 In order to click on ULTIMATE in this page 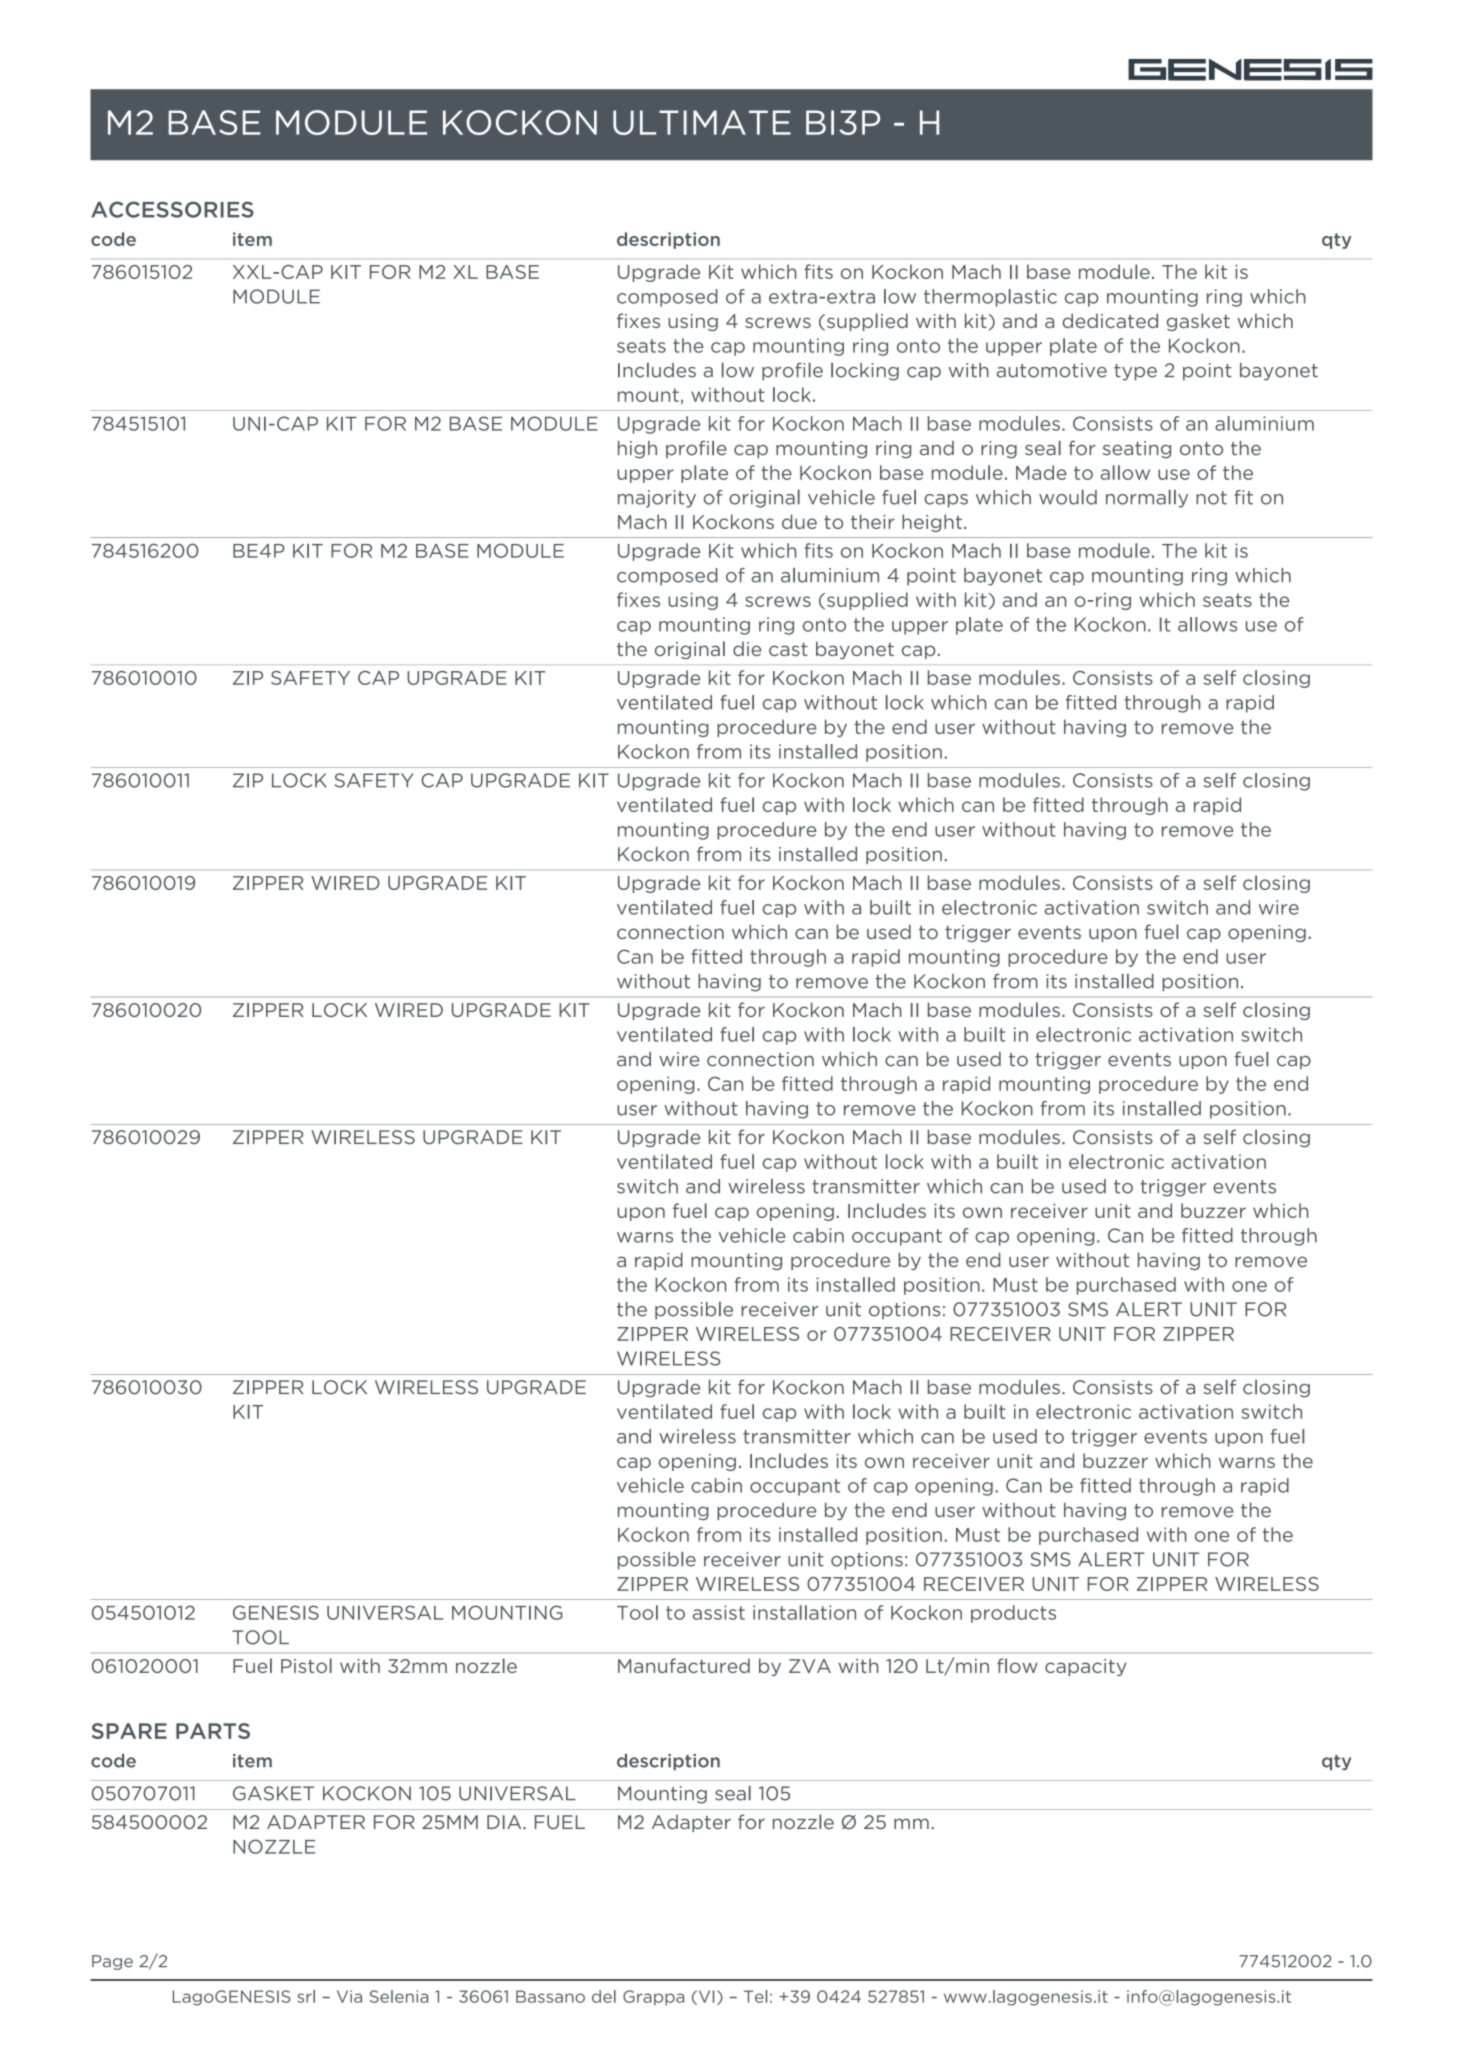, I will do `click(702, 122)`.
